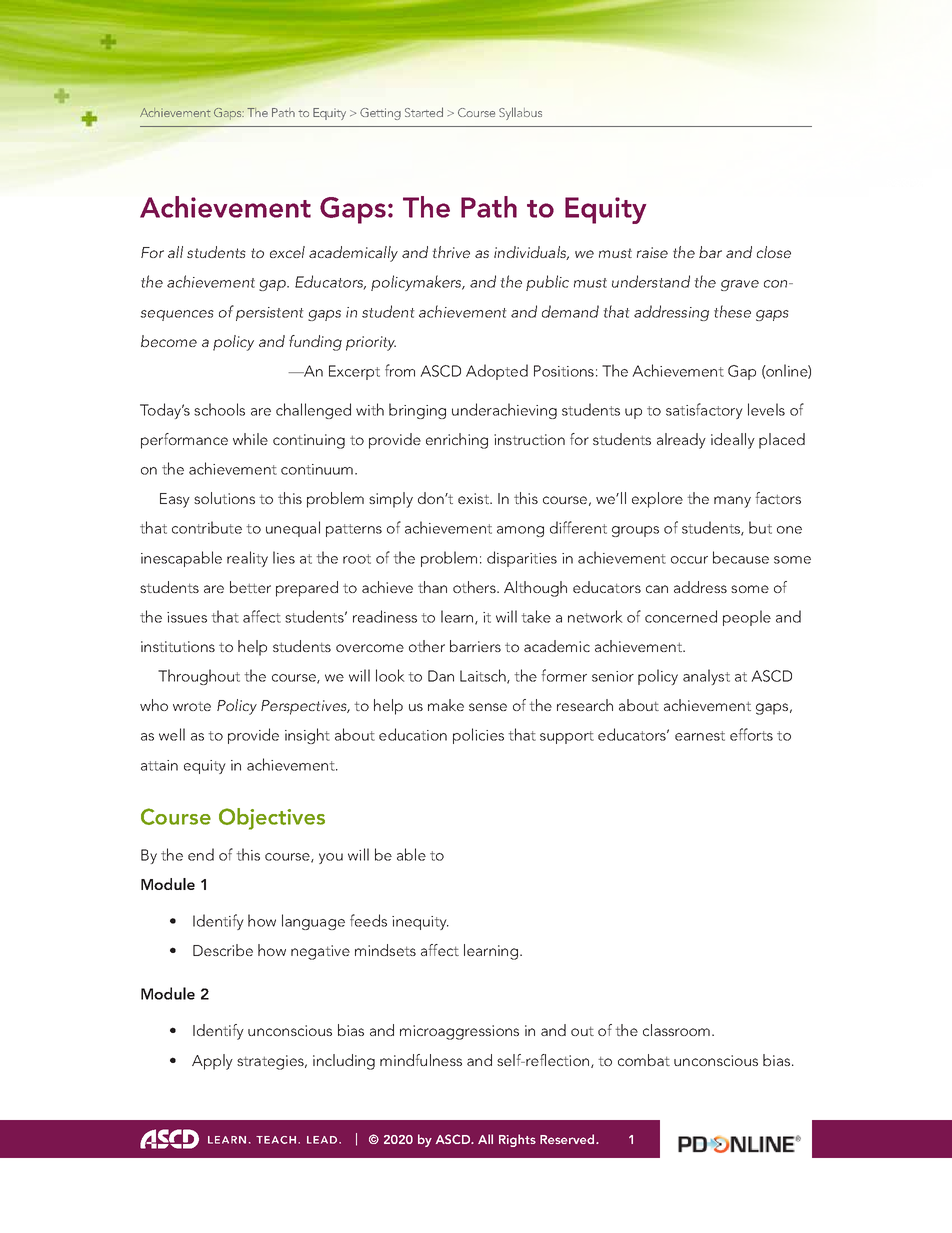 This page has height=1233, width=952. Describe the element at coordinates (520, 113) in the page. I see `Syllabus` at that location.
